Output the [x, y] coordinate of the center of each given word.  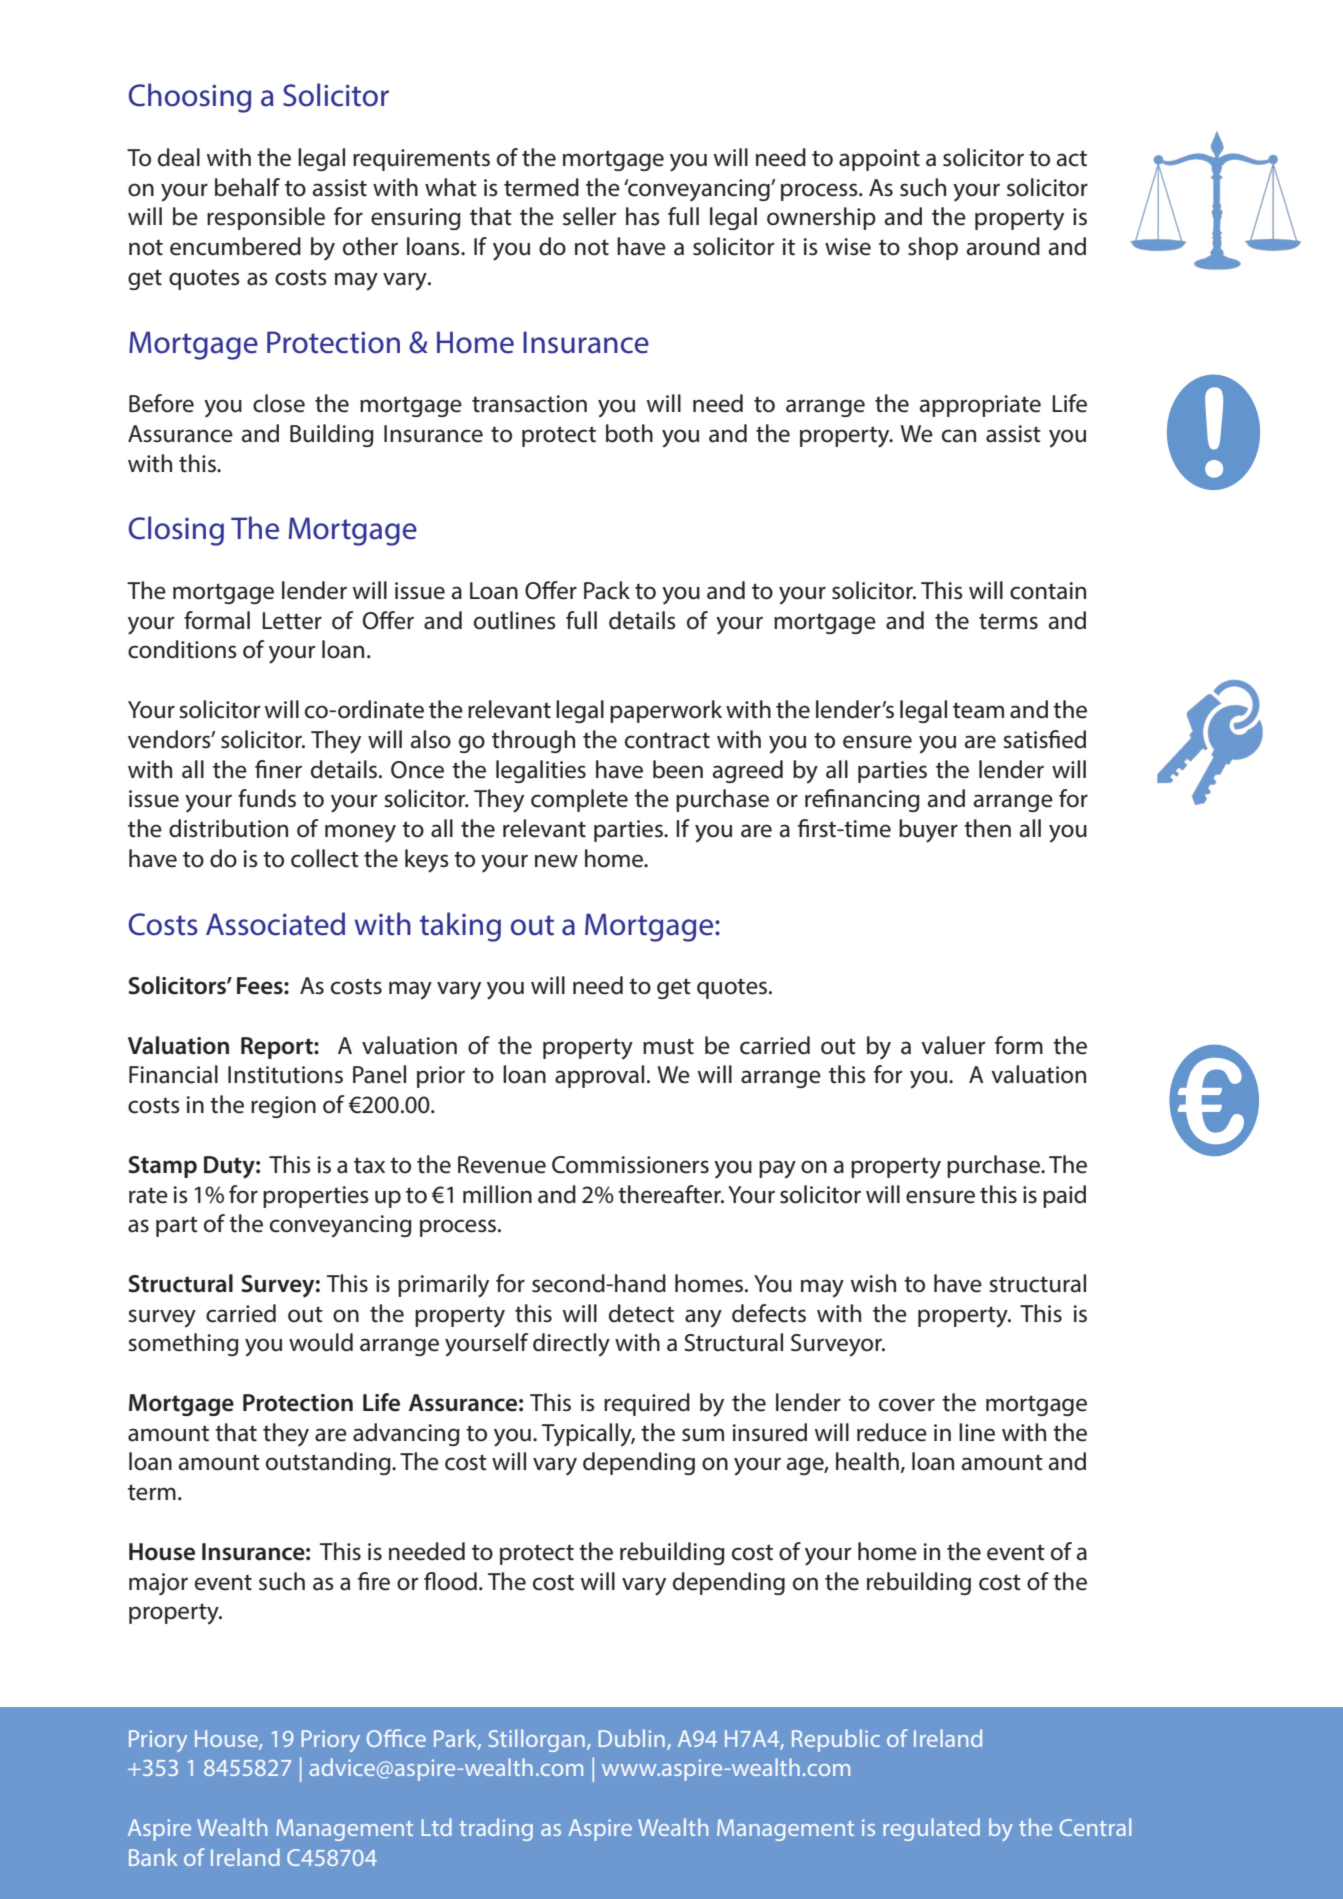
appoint [879, 160]
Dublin [632, 1738]
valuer [953, 1045]
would [321, 1342]
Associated [275, 924]
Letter [292, 621]
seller [589, 216]
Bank [153, 1857]
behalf [247, 187]
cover [907, 1405]
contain [1048, 591]
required [647, 1404]
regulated [931, 1829]
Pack [607, 590]
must [668, 1046]
